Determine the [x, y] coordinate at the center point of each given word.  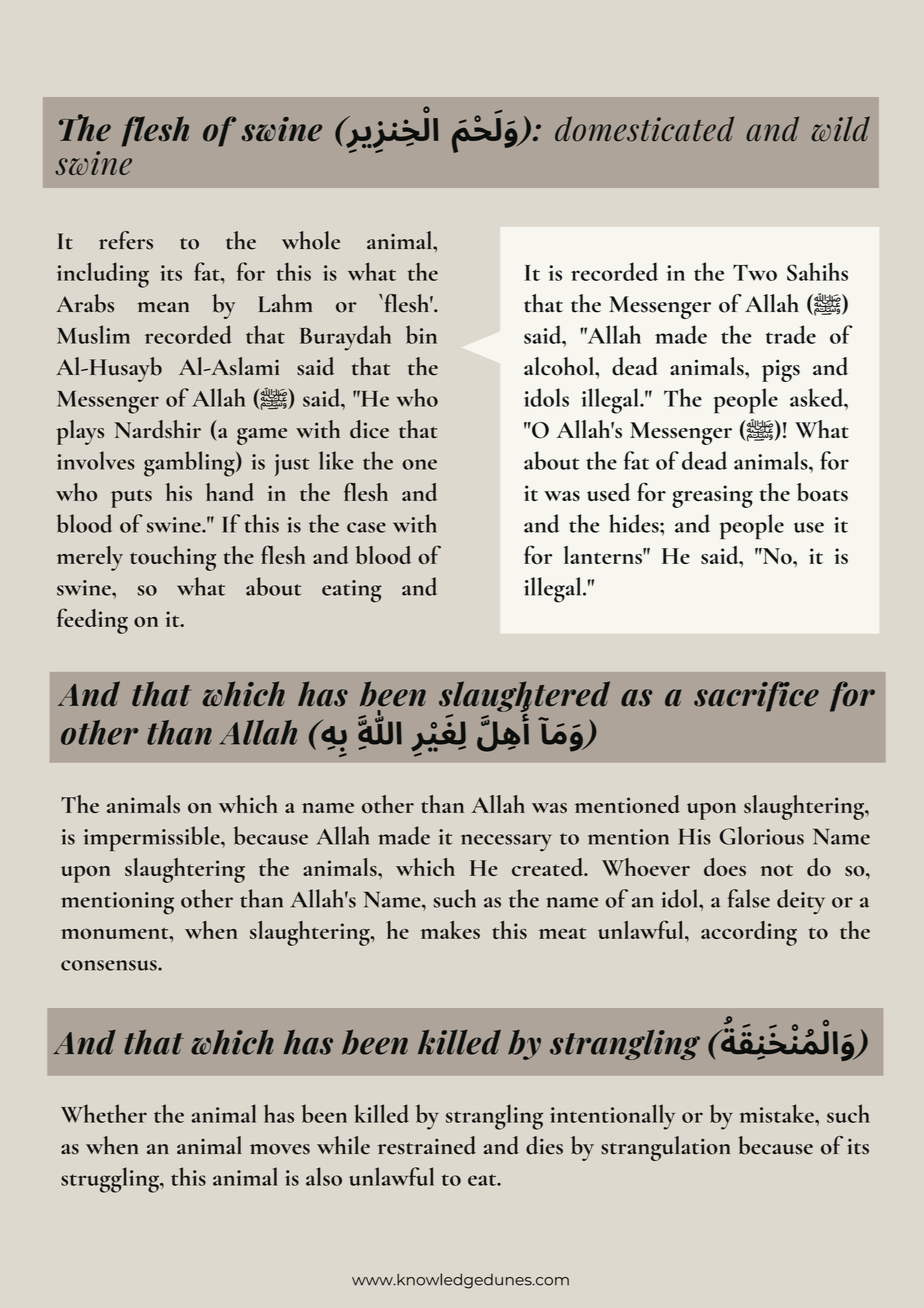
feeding [92, 621]
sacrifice [756, 696]
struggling [111, 1180]
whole [311, 240]
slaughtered [524, 696]
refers [126, 240]
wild [840, 129]
